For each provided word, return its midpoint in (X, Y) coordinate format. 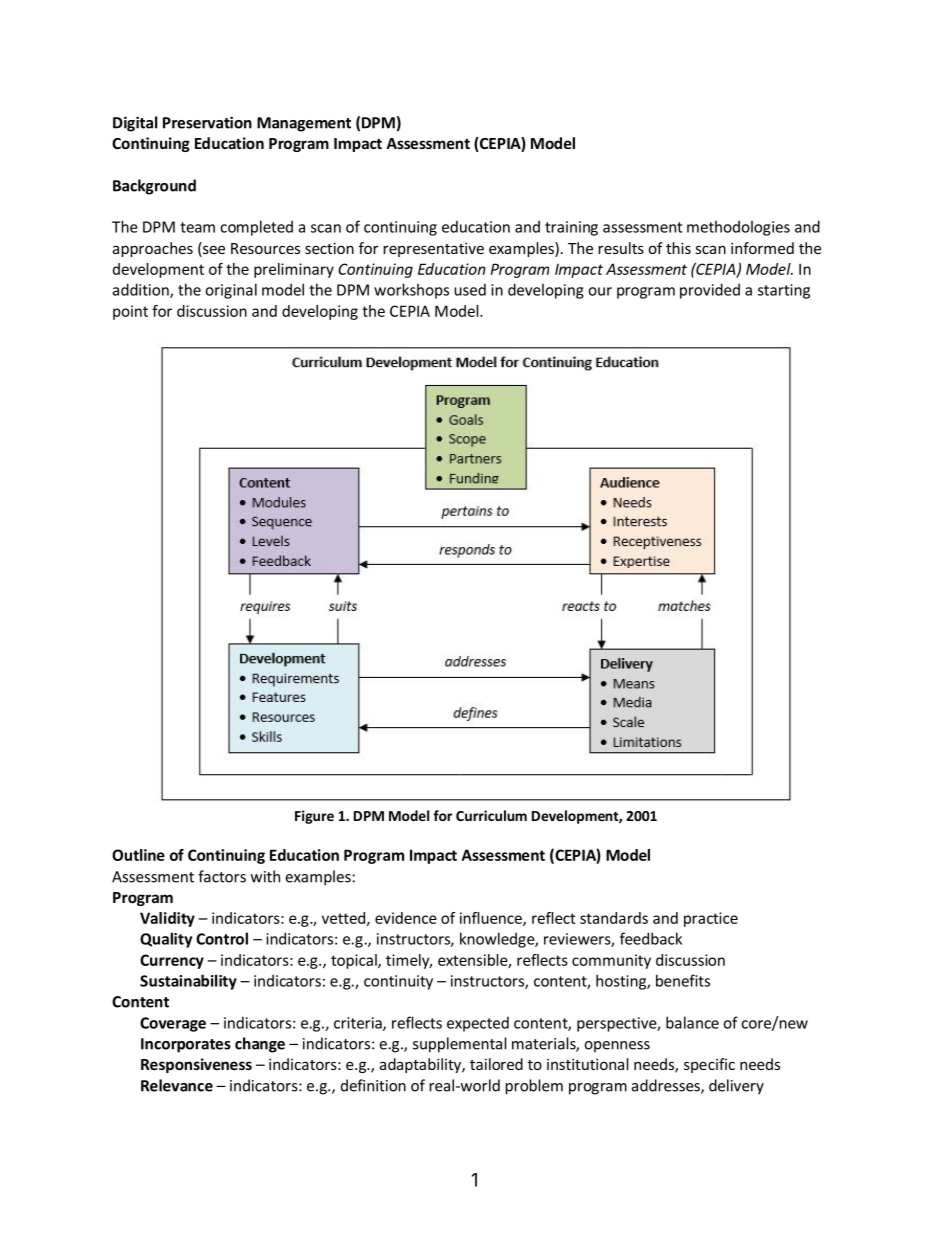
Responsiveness (196, 1065)
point (130, 312)
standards (614, 918)
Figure (314, 817)
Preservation (207, 122)
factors (222, 876)
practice (711, 919)
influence (492, 919)
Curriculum (491, 815)
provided (710, 291)
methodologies (738, 228)
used (470, 289)
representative (433, 249)
